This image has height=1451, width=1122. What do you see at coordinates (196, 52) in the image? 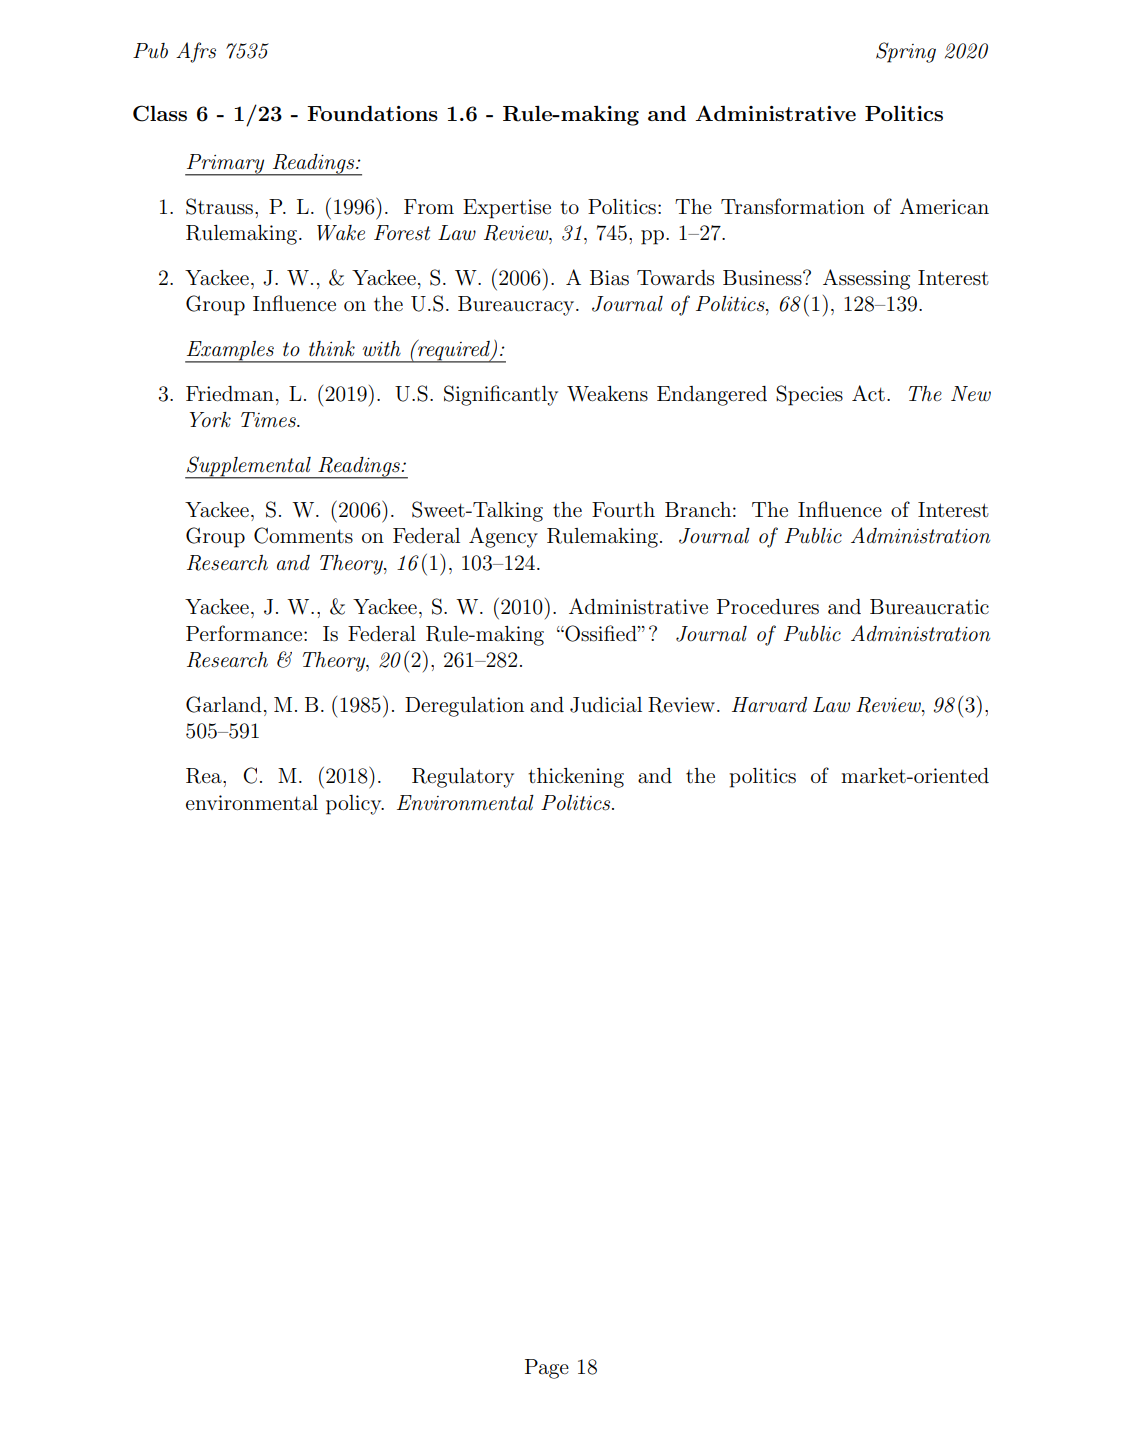
I see `Afrs` at bounding box center [196, 52].
